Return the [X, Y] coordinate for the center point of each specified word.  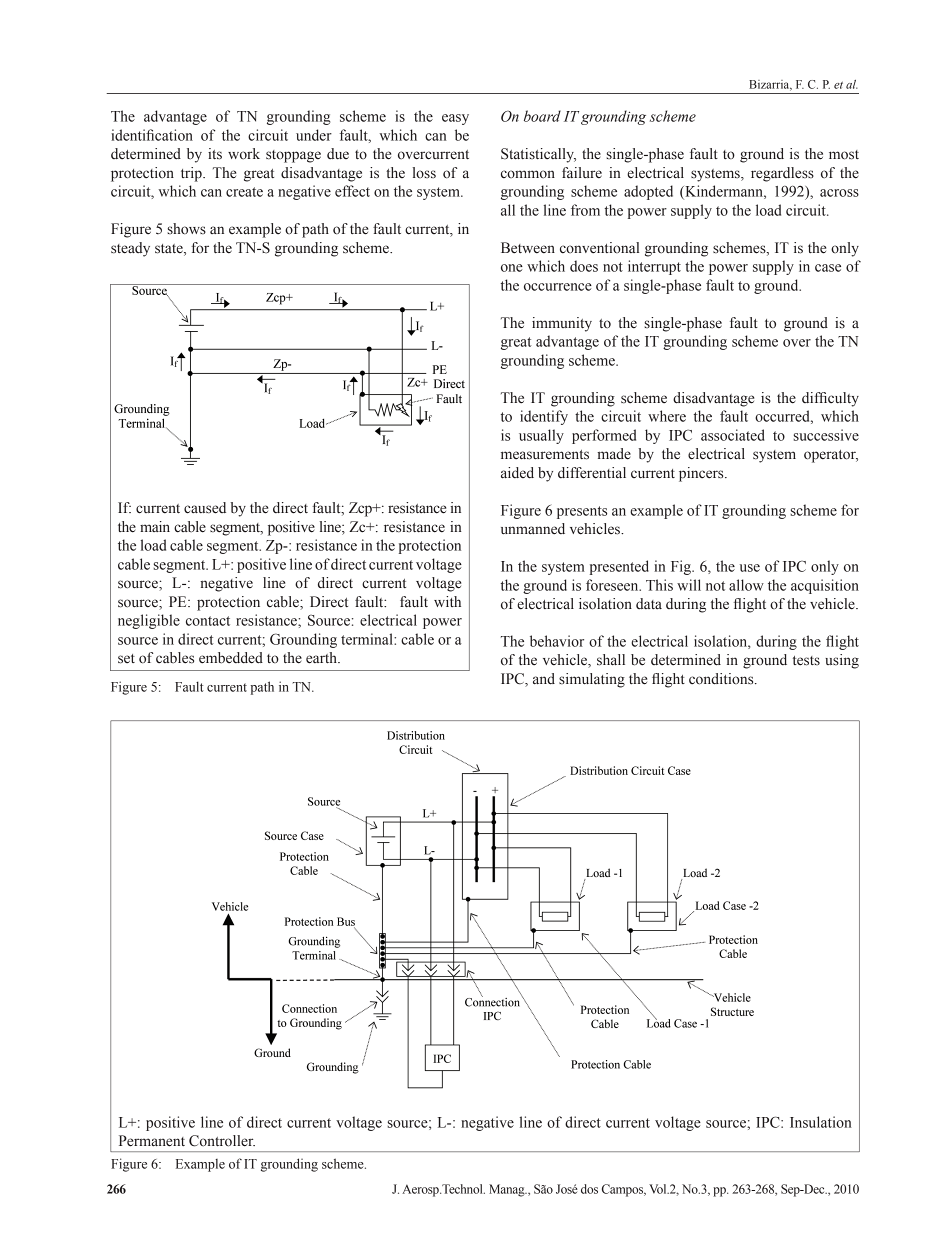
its [215, 154]
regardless [782, 174]
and [544, 679]
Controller [222, 1141]
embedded [231, 658]
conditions [722, 679]
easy [455, 119]
